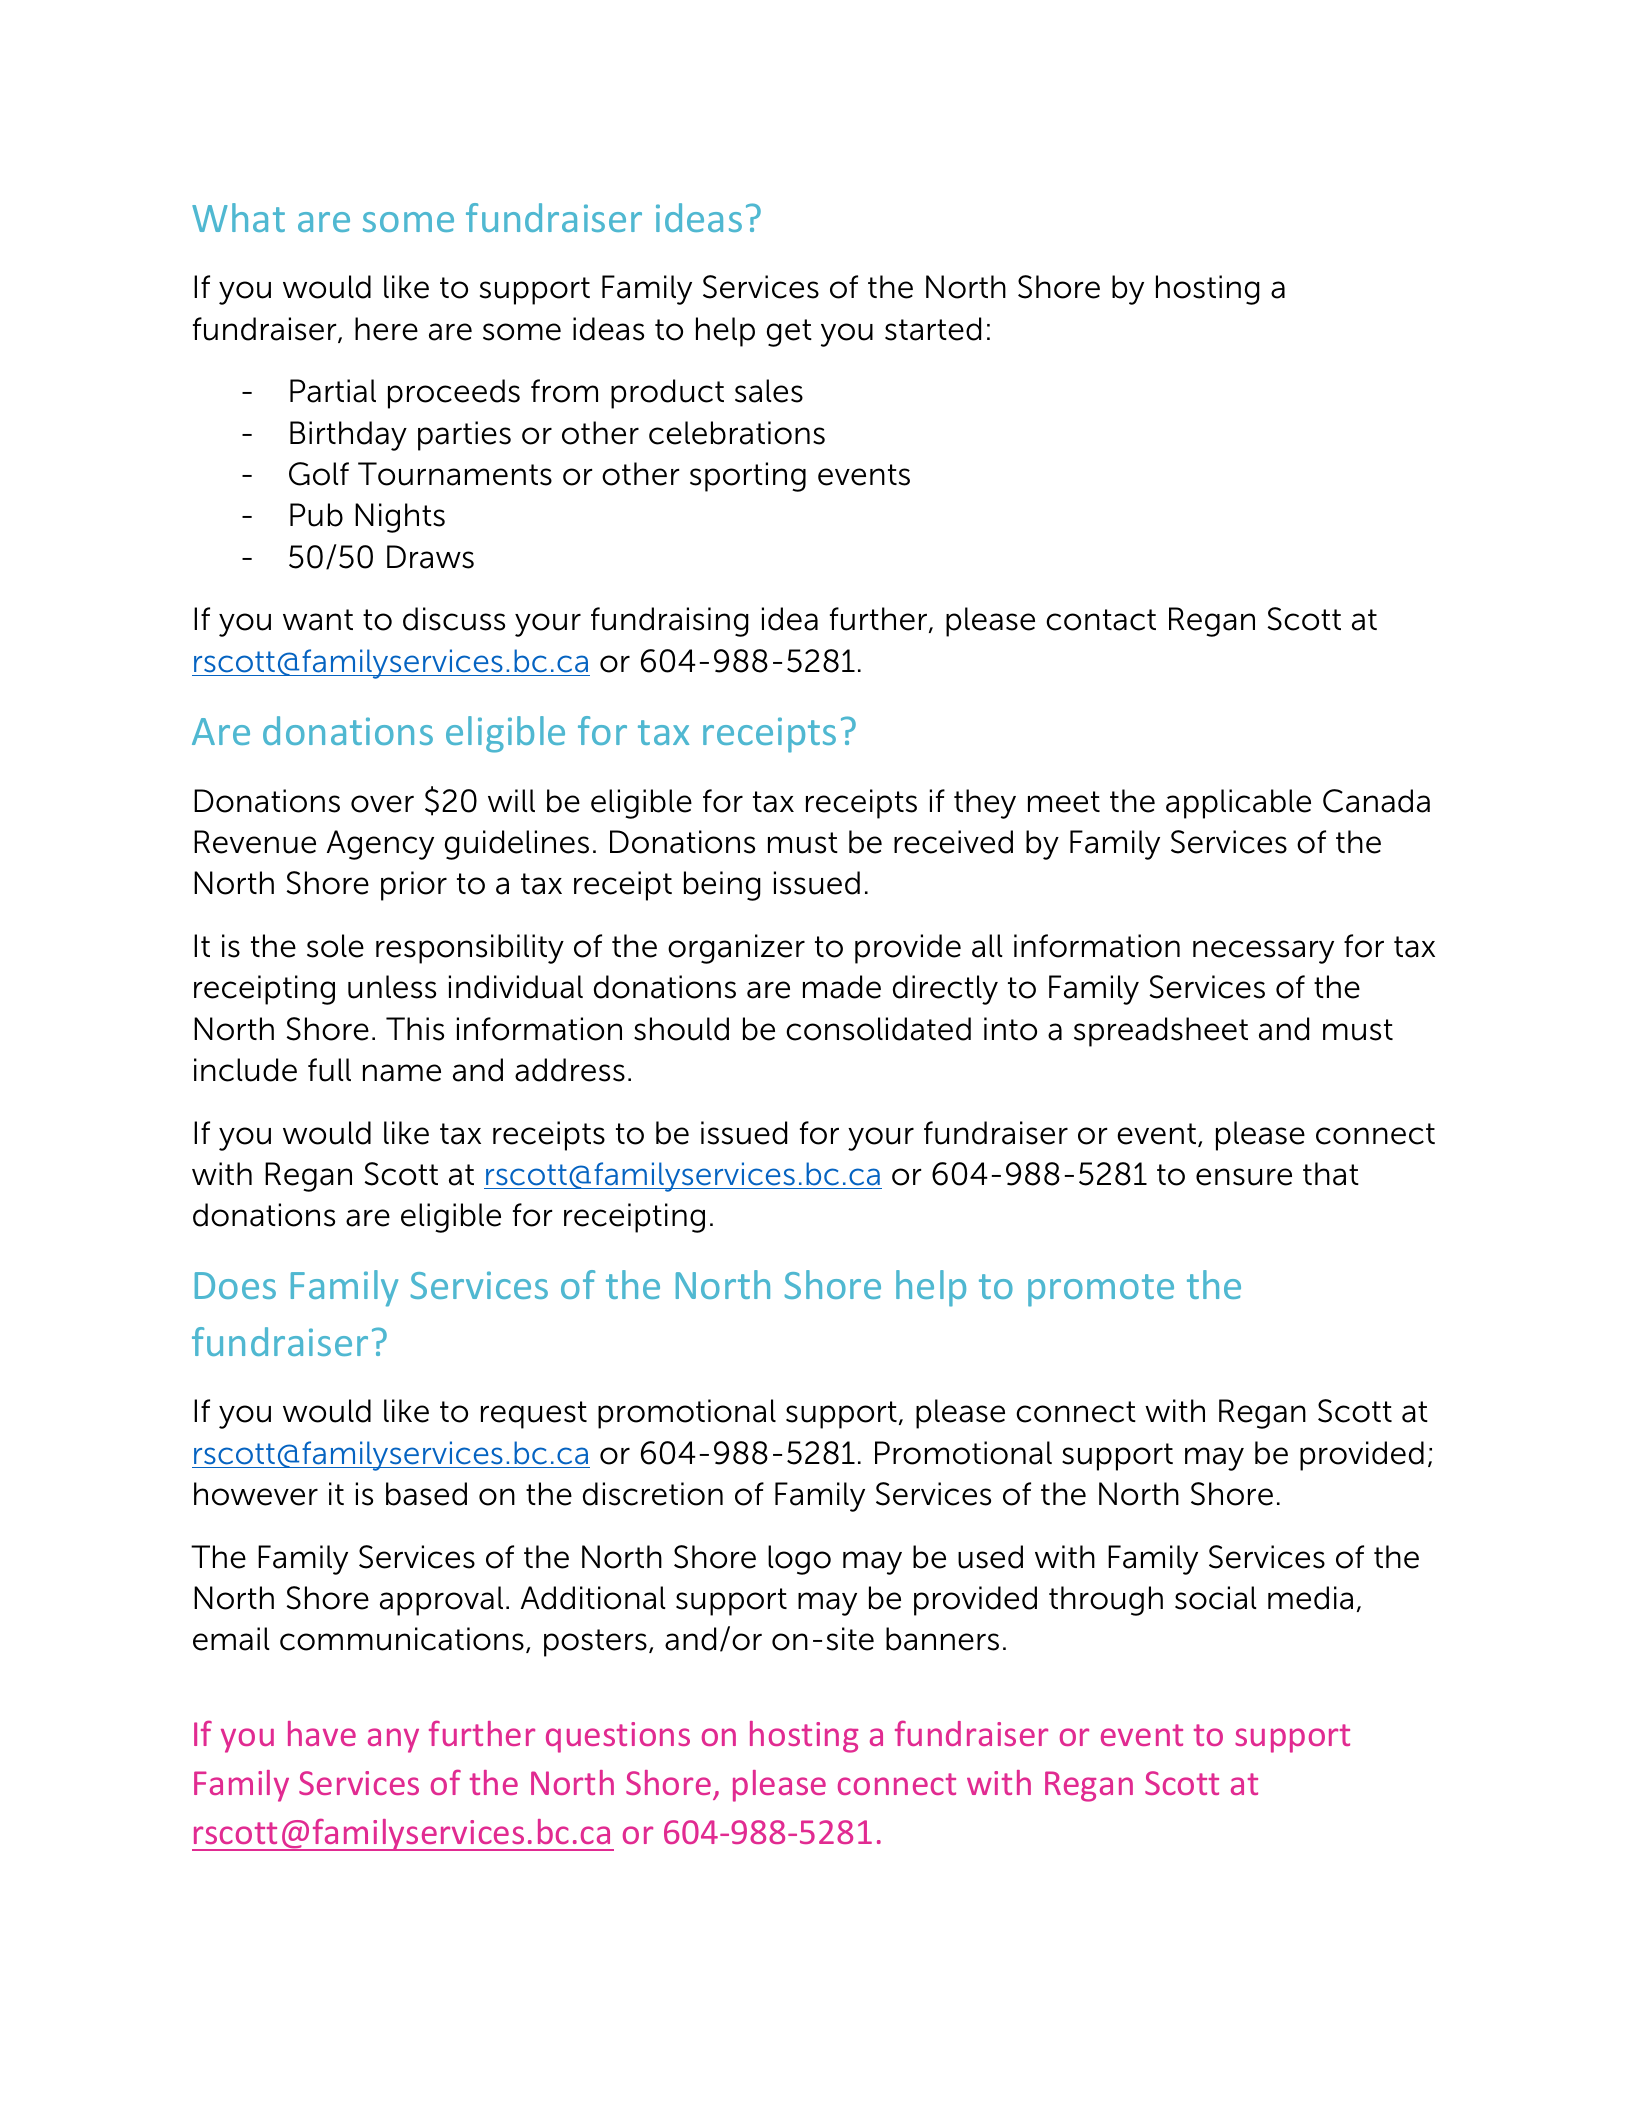 Image resolution: width=1628 pixels, height=2107 pixels. Describe the element at coordinates (1263, 952) in the screenshot. I see `necessary` at that location.
